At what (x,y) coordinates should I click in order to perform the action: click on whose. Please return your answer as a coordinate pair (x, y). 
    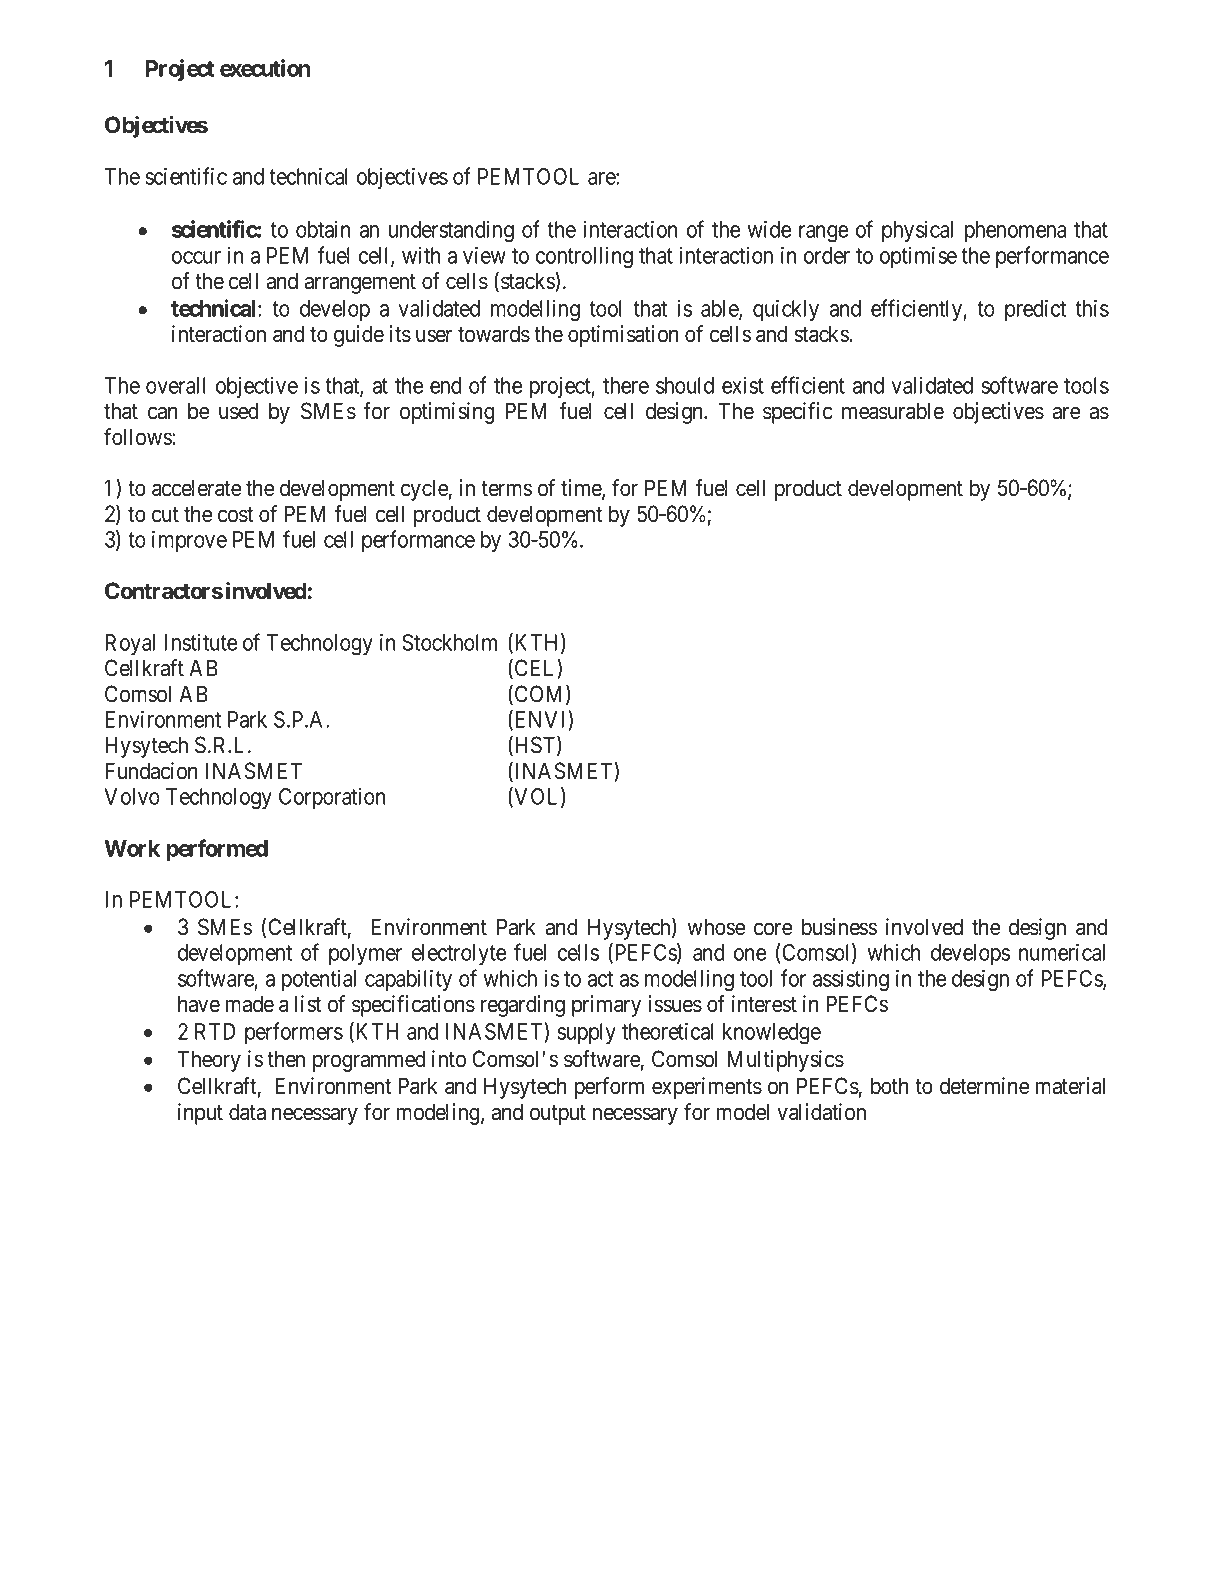
    Looking at the image, I should click on (716, 927).
